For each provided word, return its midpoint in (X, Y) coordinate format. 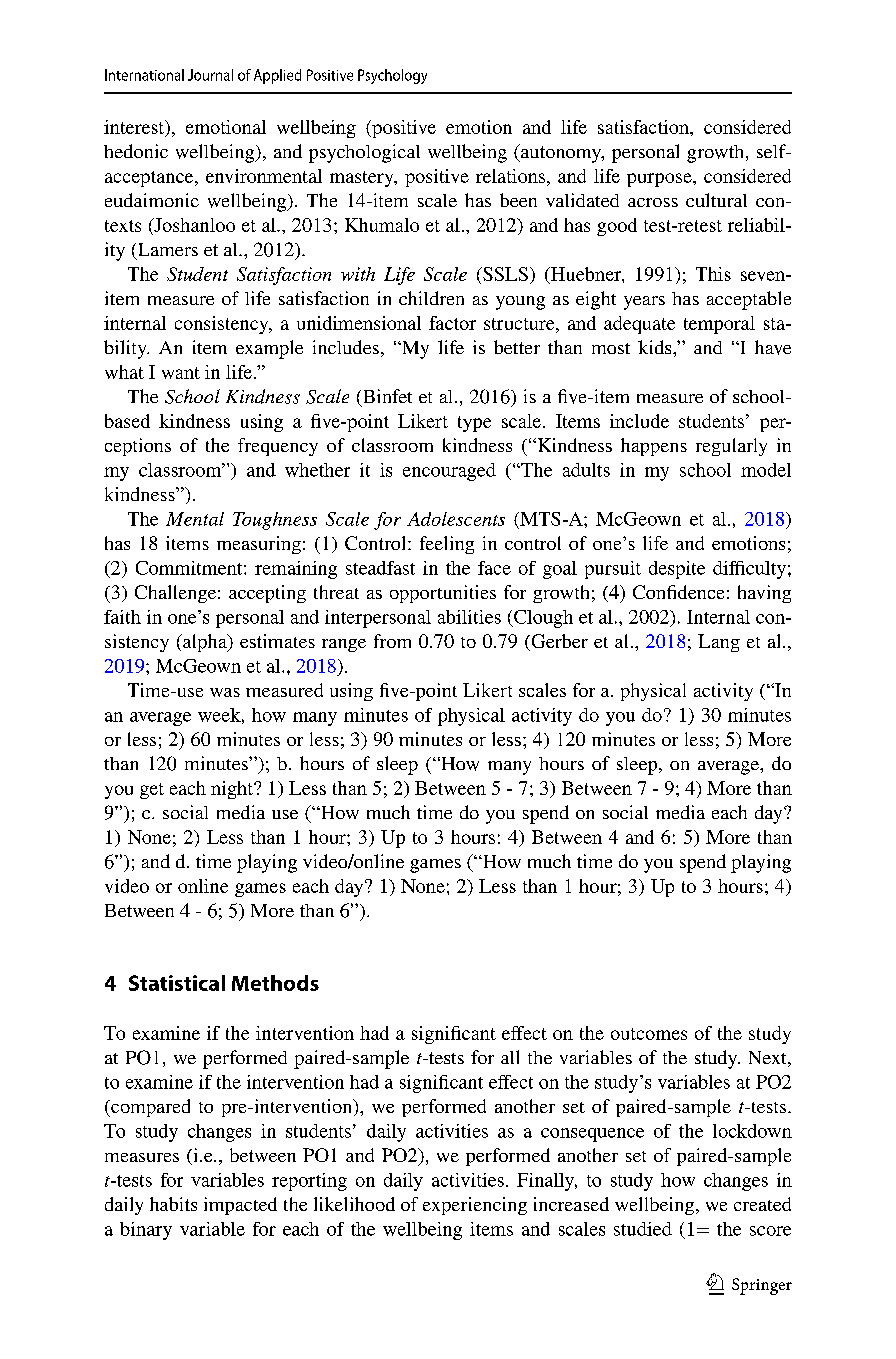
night (233, 790)
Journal (210, 75)
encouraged (449, 472)
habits (173, 1204)
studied (643, 1229)
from (392, 641)
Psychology (392, 76)
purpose (660, 180)
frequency (278, 447)
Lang (719, 643)
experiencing (475, 1206)
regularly (731, 447)
